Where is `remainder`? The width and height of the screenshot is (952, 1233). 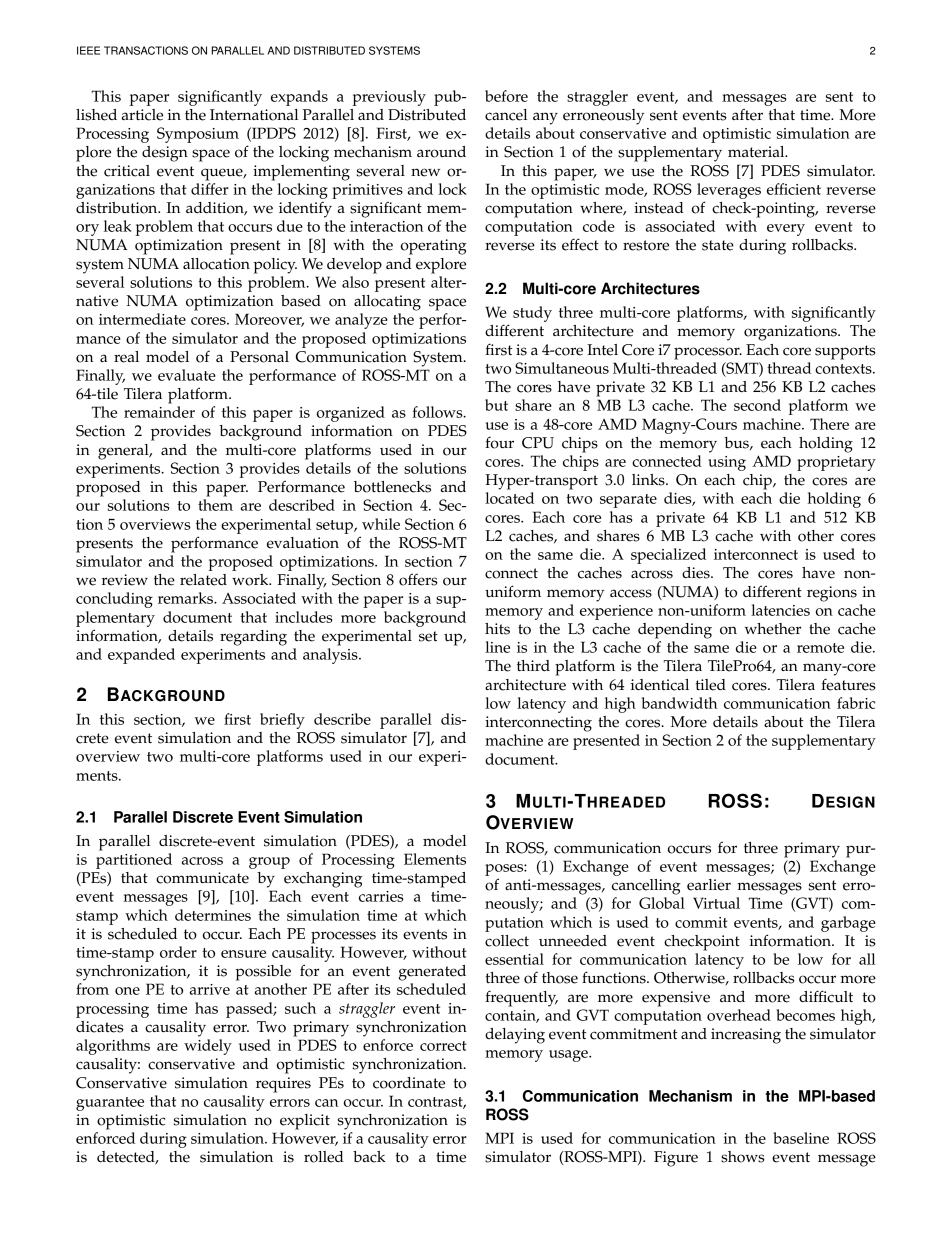
remainder is located at coordinates (159, 412).
